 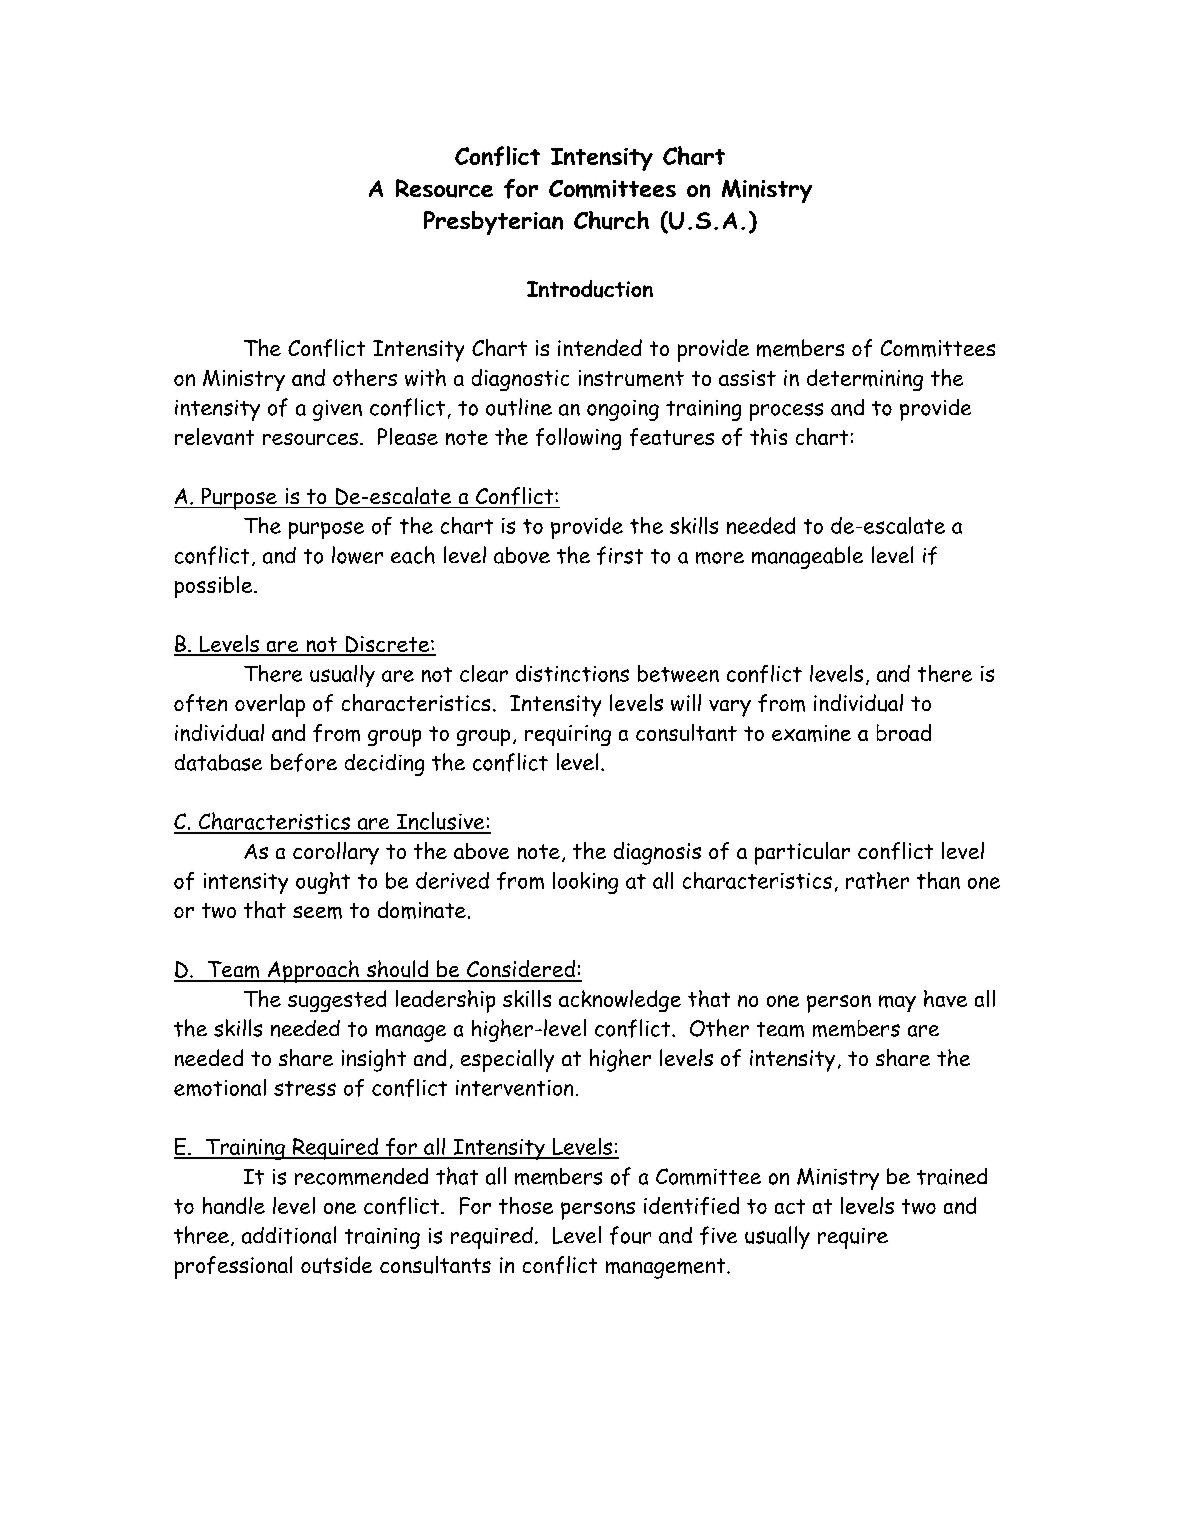 What do you see at coordinates (865, 380) in the screenshot?
I see `determining` at bounding box center [865, 380].
